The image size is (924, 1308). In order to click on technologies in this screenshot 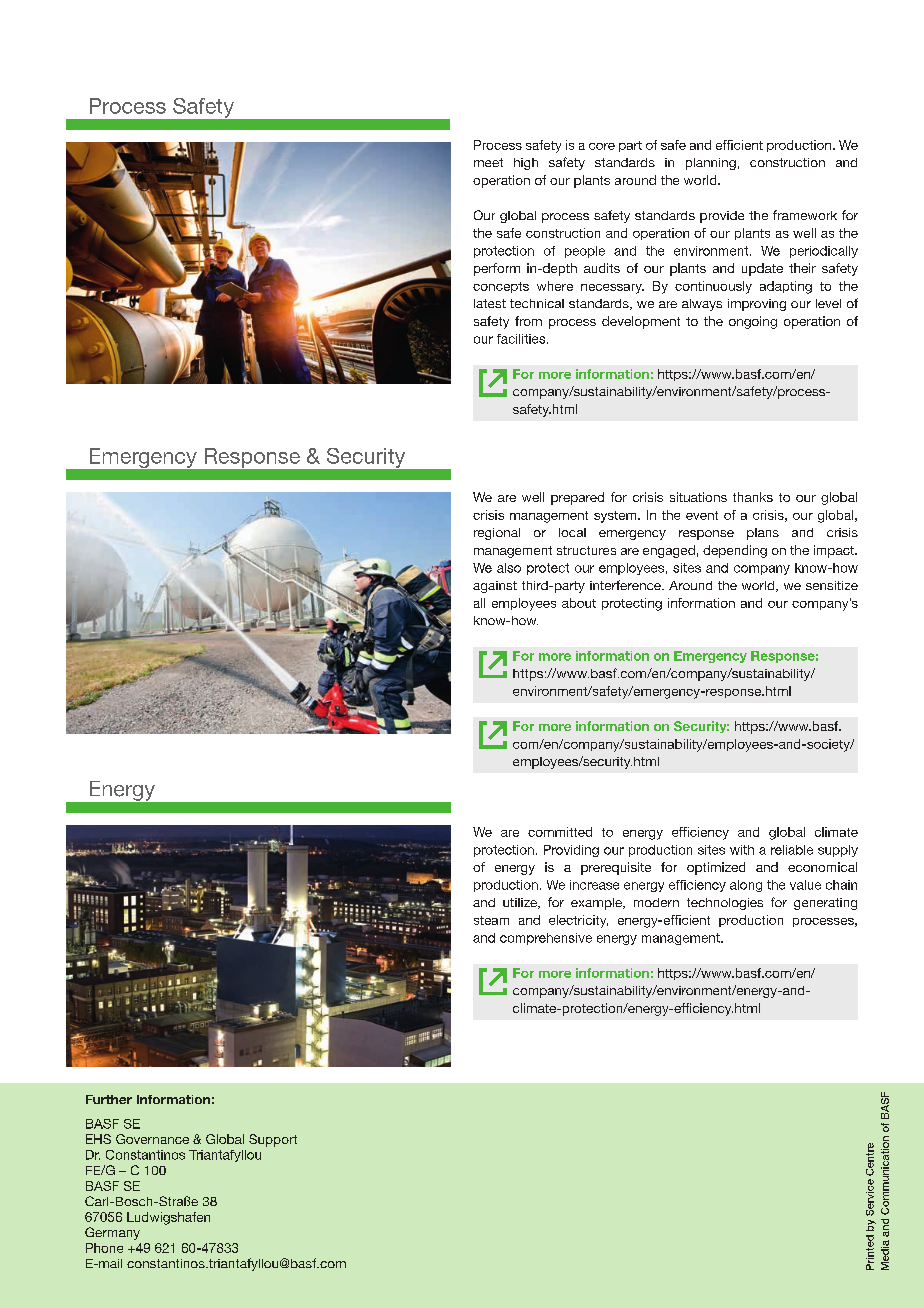, I will do `click(725, 904)`.
